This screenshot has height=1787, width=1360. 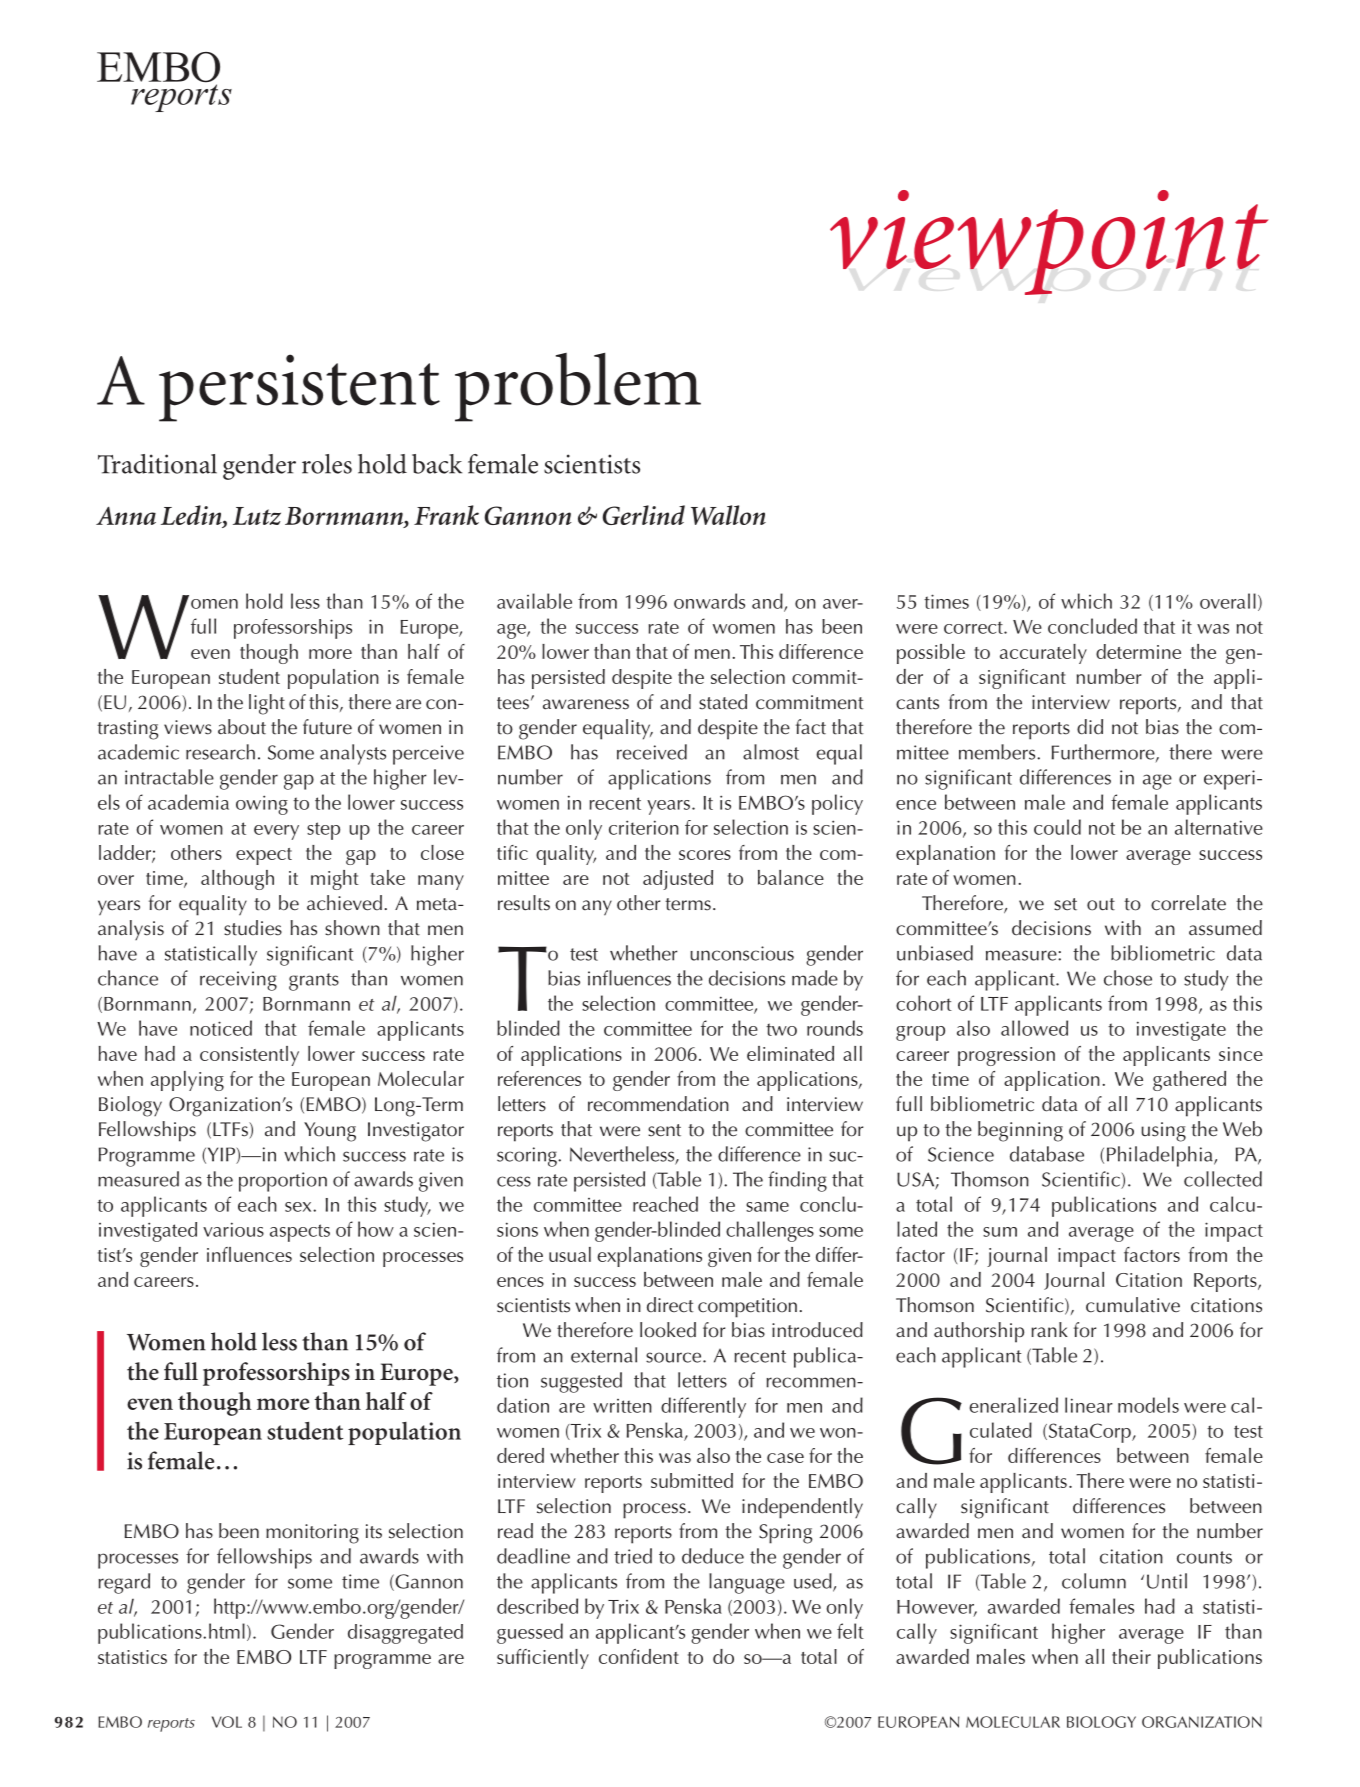 I want to click on persistent, so click(x=299, y=388).
